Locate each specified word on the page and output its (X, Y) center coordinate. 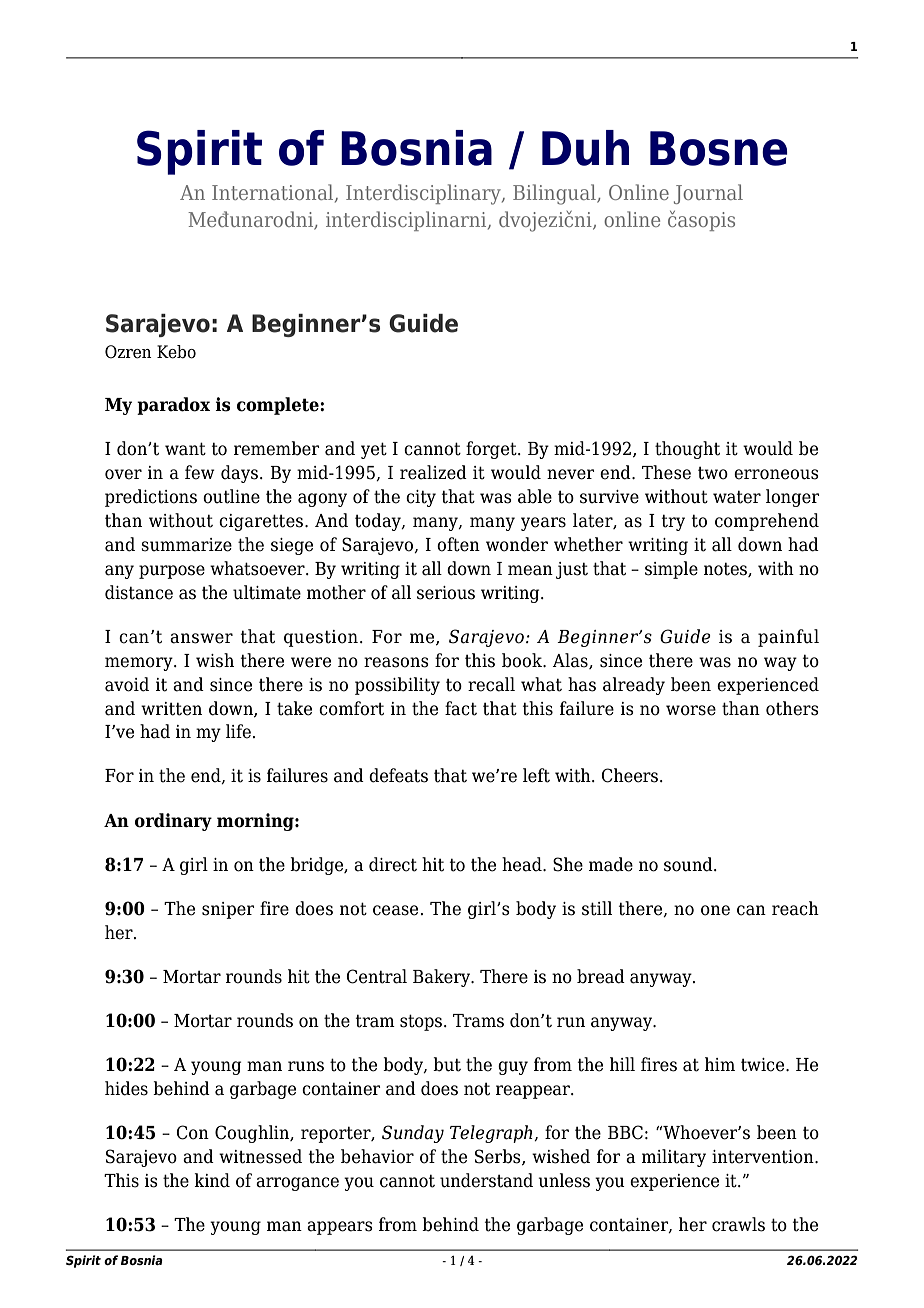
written (171, 709)
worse (691, 710)
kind (212, 1180)
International (274, 193)
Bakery (443, 978)
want (185, 449)
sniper (228, 910)
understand (486, 1180)
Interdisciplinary (424, 194)
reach (795, 908)
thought (687, 450)
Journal (708, 194)
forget (492, 450)
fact (461, 708)
